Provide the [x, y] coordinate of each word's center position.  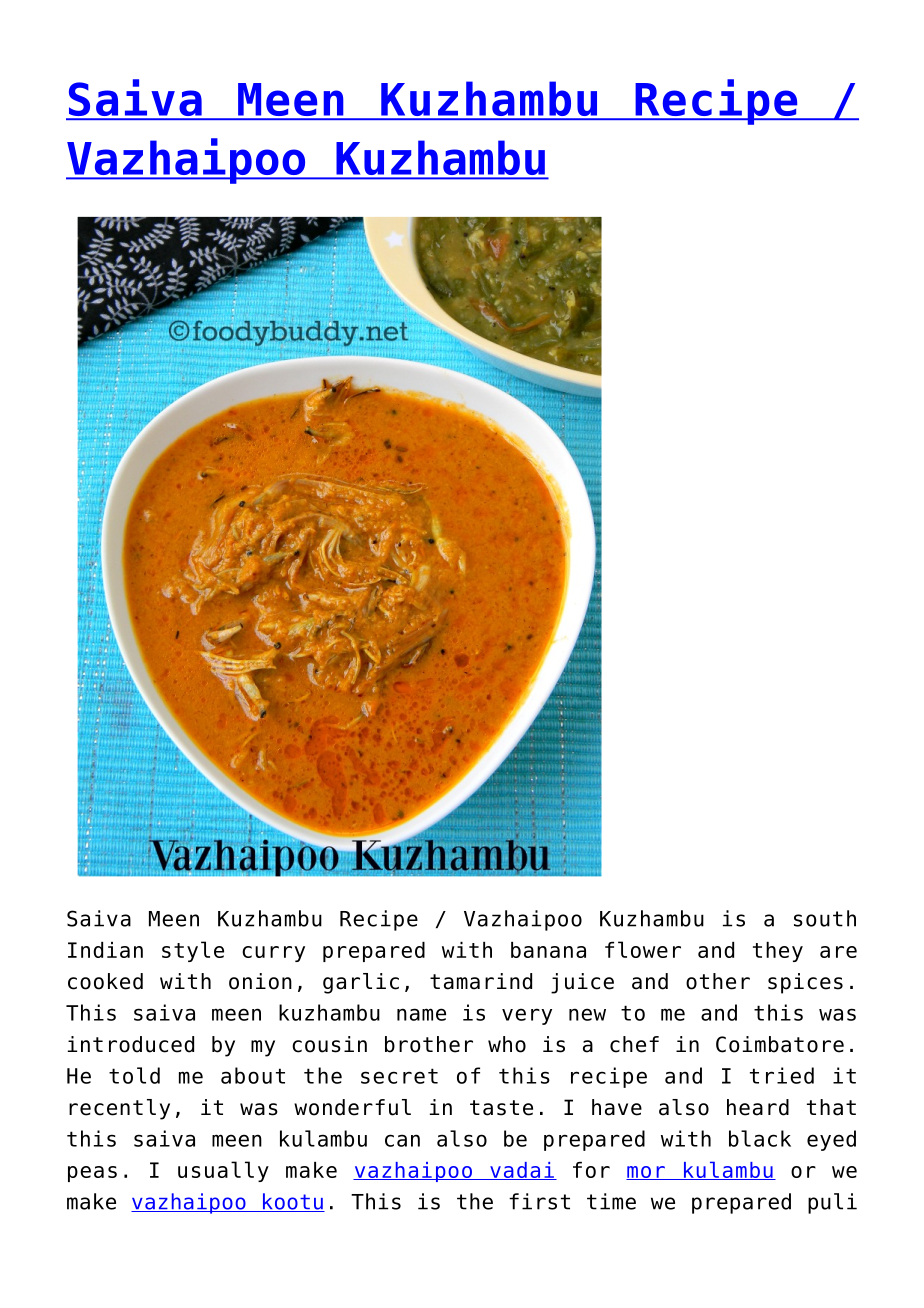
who [507, 1044]
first [539, 1201]
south [825, 918]
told [134, 1075]
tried [782, 1075]
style [193, 951]
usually [223, 1171]
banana [548, 950]
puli [832, 1203]
